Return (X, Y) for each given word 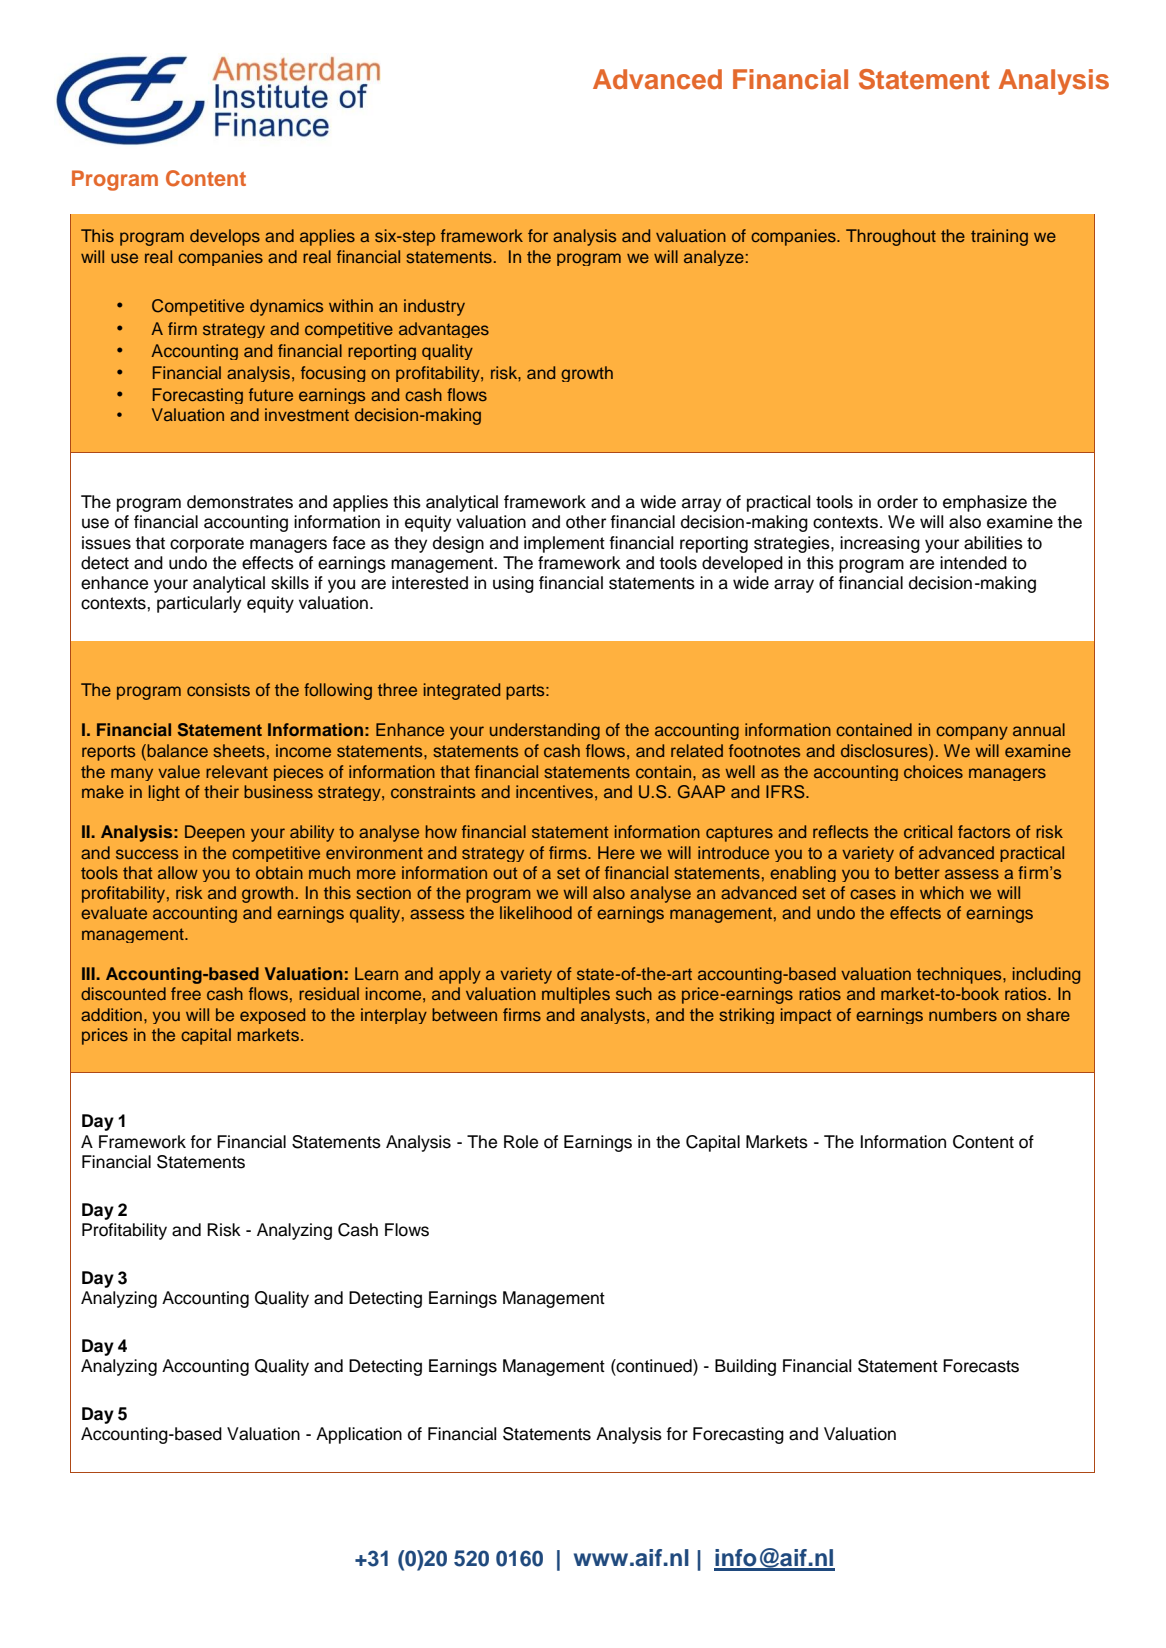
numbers (963, 1014)
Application (359, 1435)
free (186, 993)
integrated (462, 691)
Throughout (891, 237)
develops (225, 237)
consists (218, 689)
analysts (613, 1016)
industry (434, 307)
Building (745, 1367)
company (972, 733)
